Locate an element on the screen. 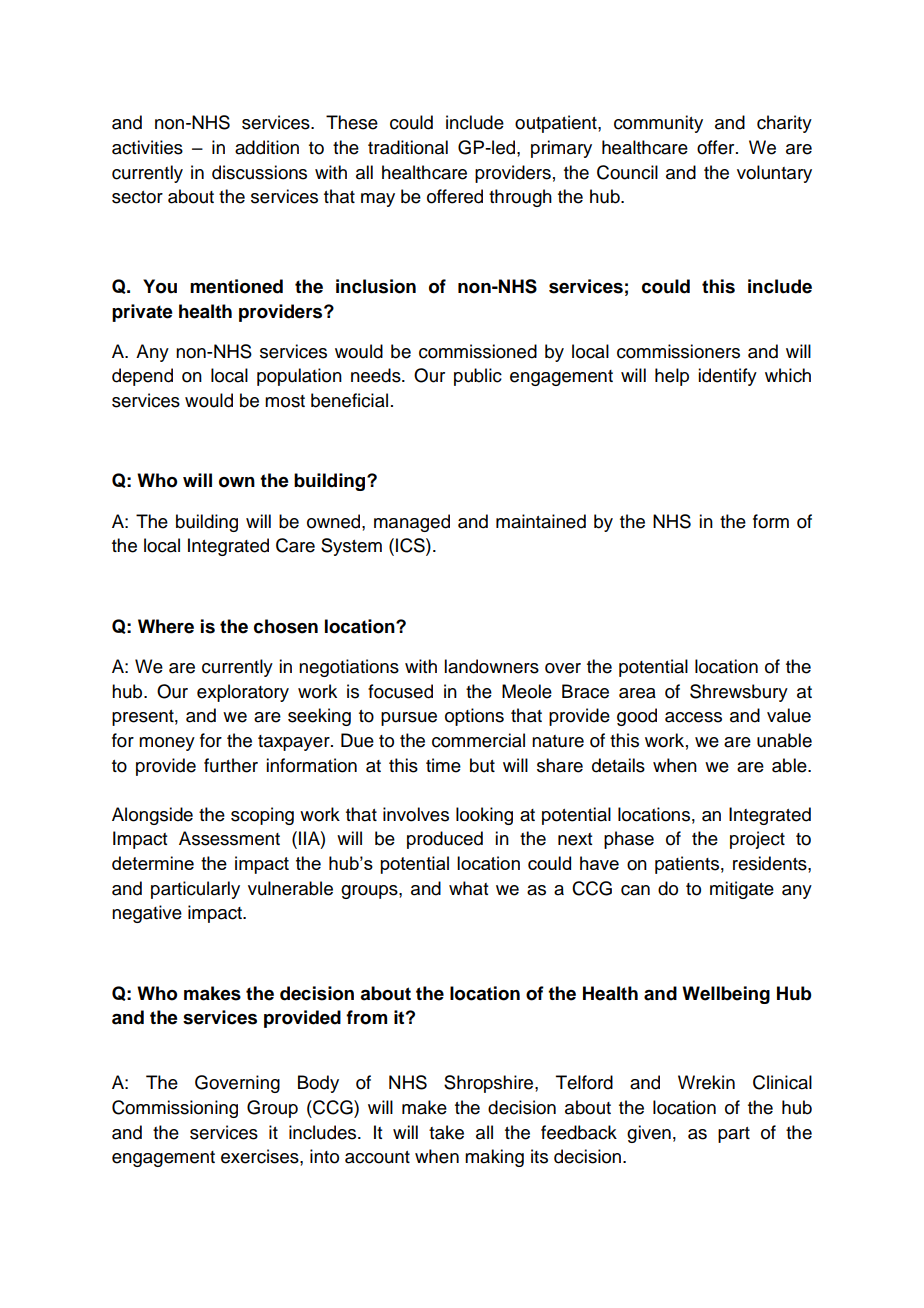  Shrewsbury is located at coordinates (739, 693).
